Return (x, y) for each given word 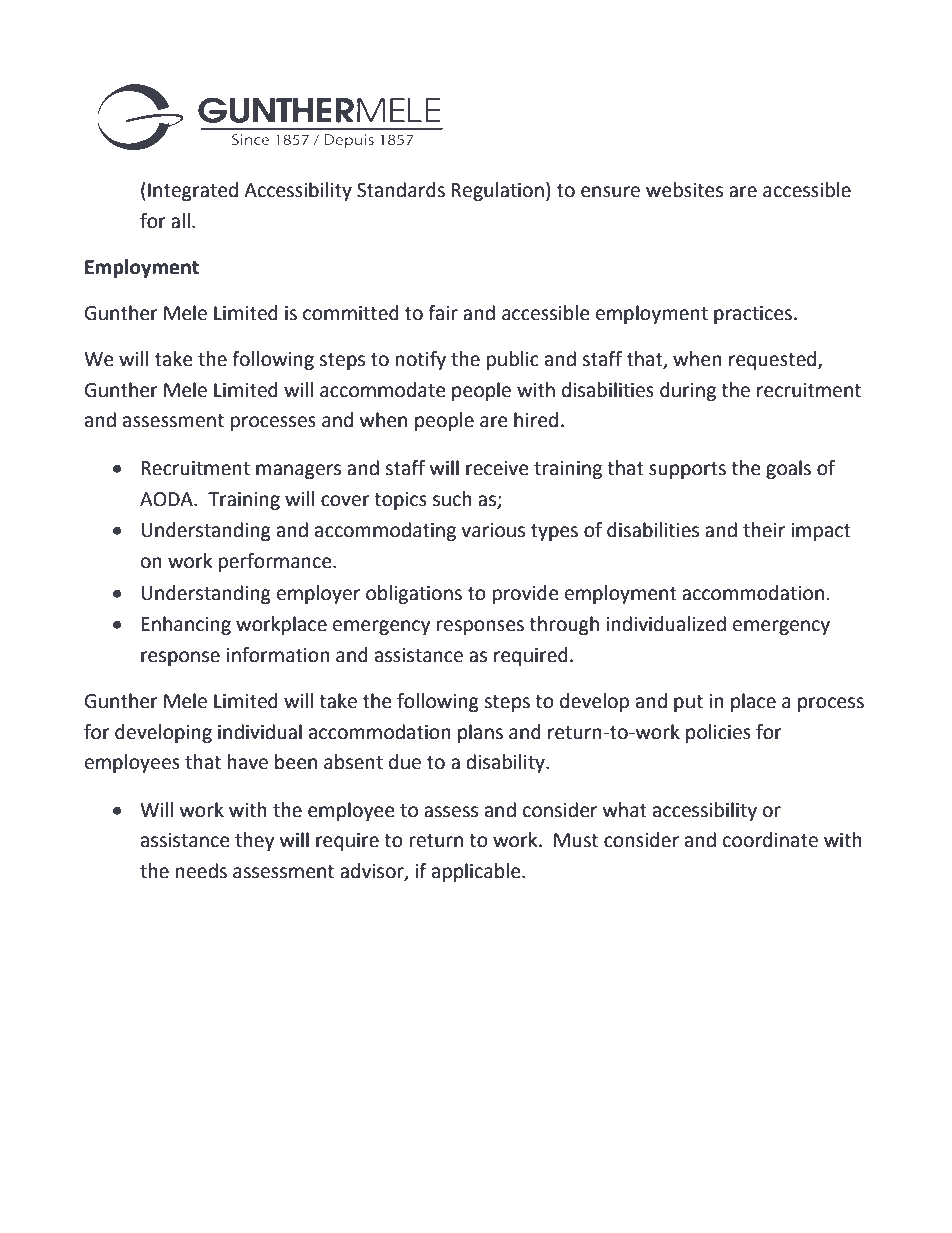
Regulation (497, 191)
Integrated (193, 191)
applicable (477, 872)
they (255, 841)
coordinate (770, 840)
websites (684, 190)
